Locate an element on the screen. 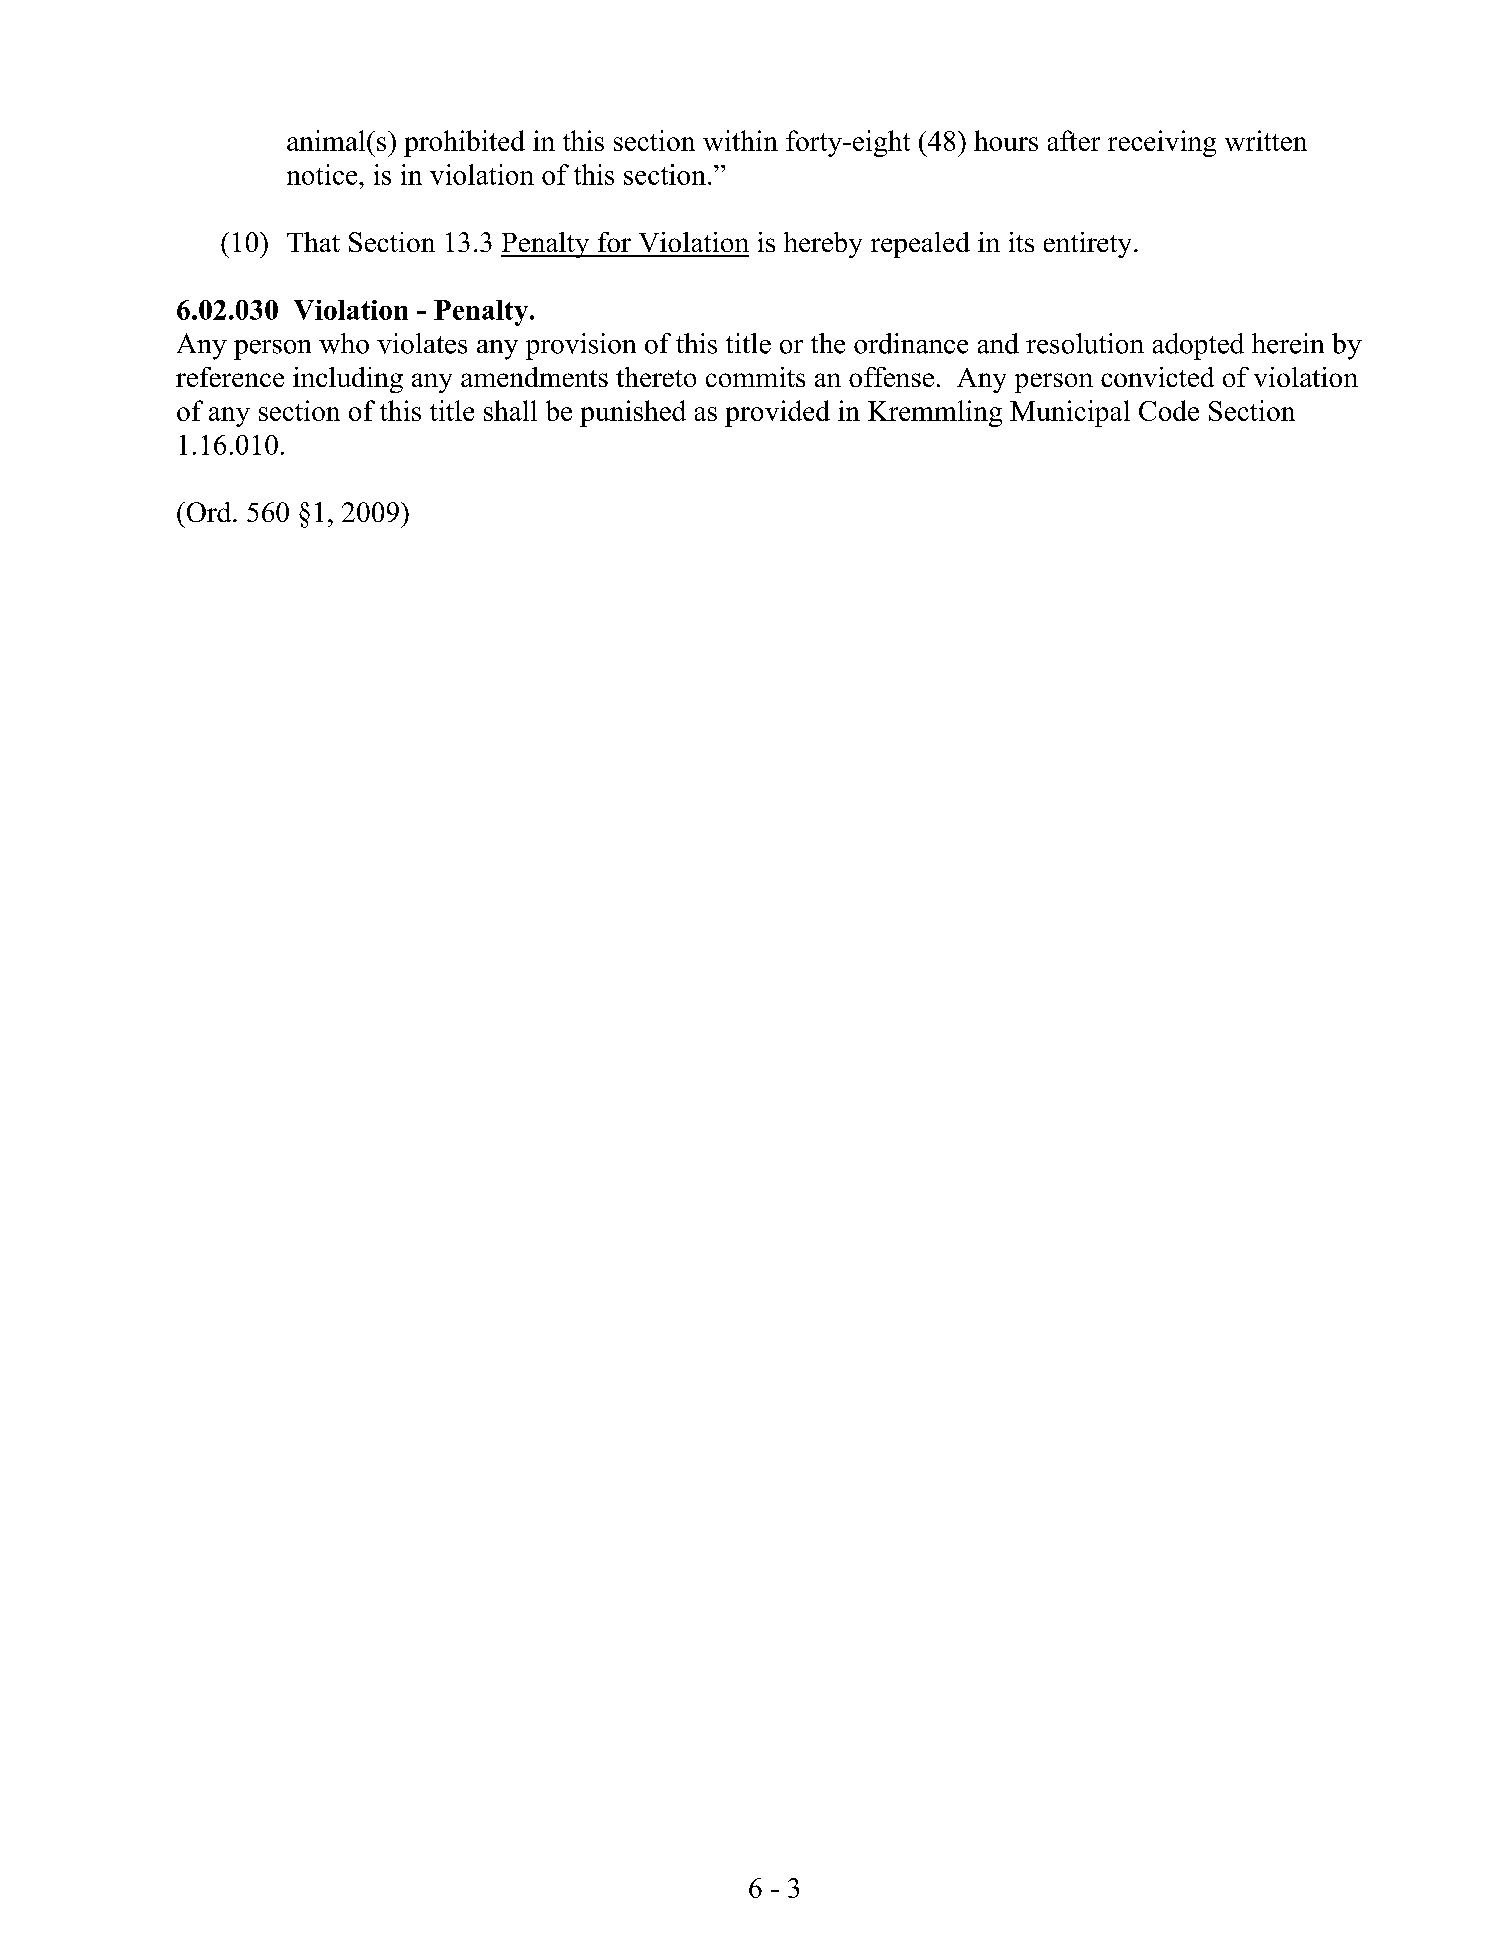 This screenshot has width=1497, height=1938. shall is located at coordinates (510, 410).
